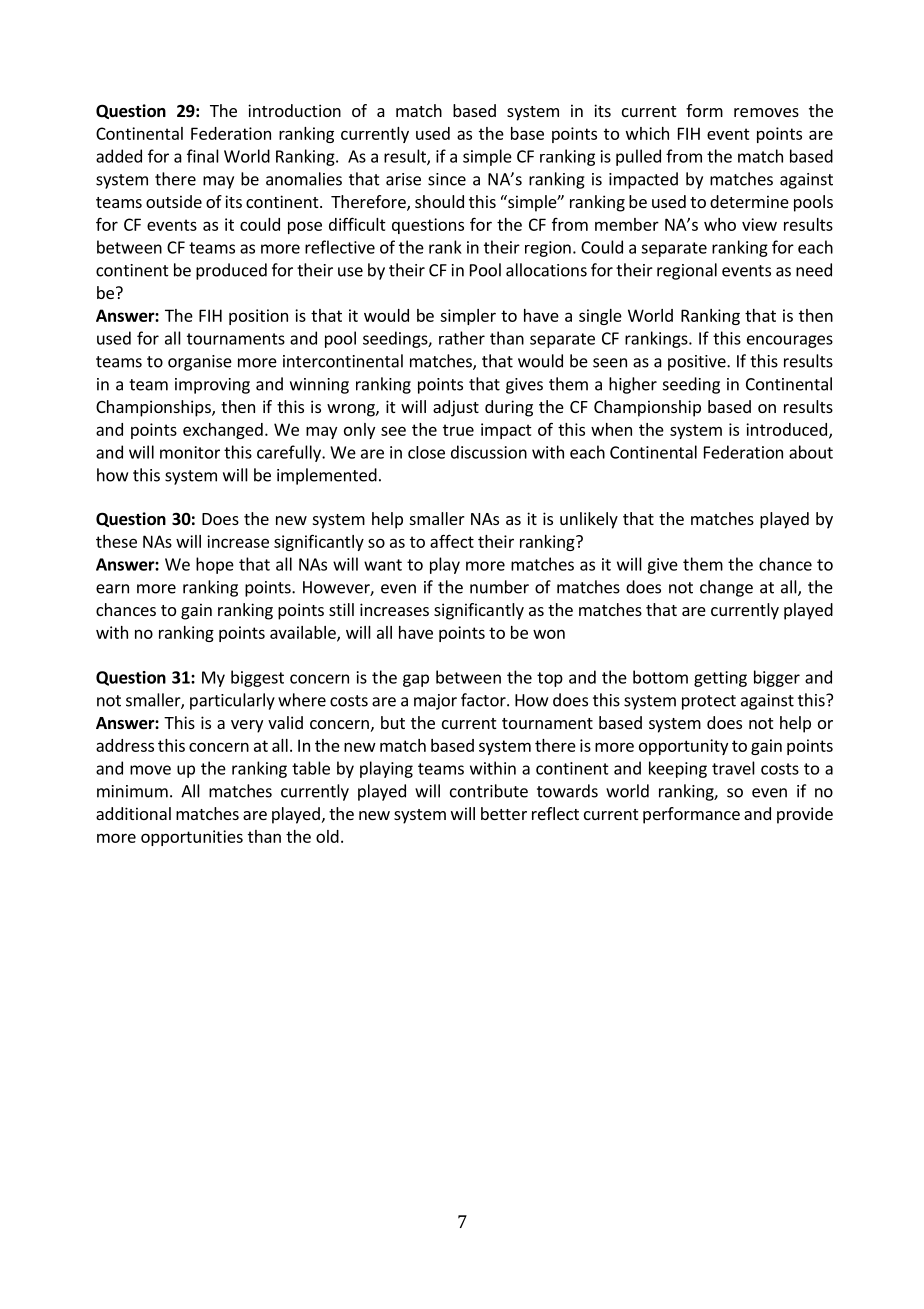 This screenshot has width=924, height=1309. I want to click on about, so click(811, 452).
